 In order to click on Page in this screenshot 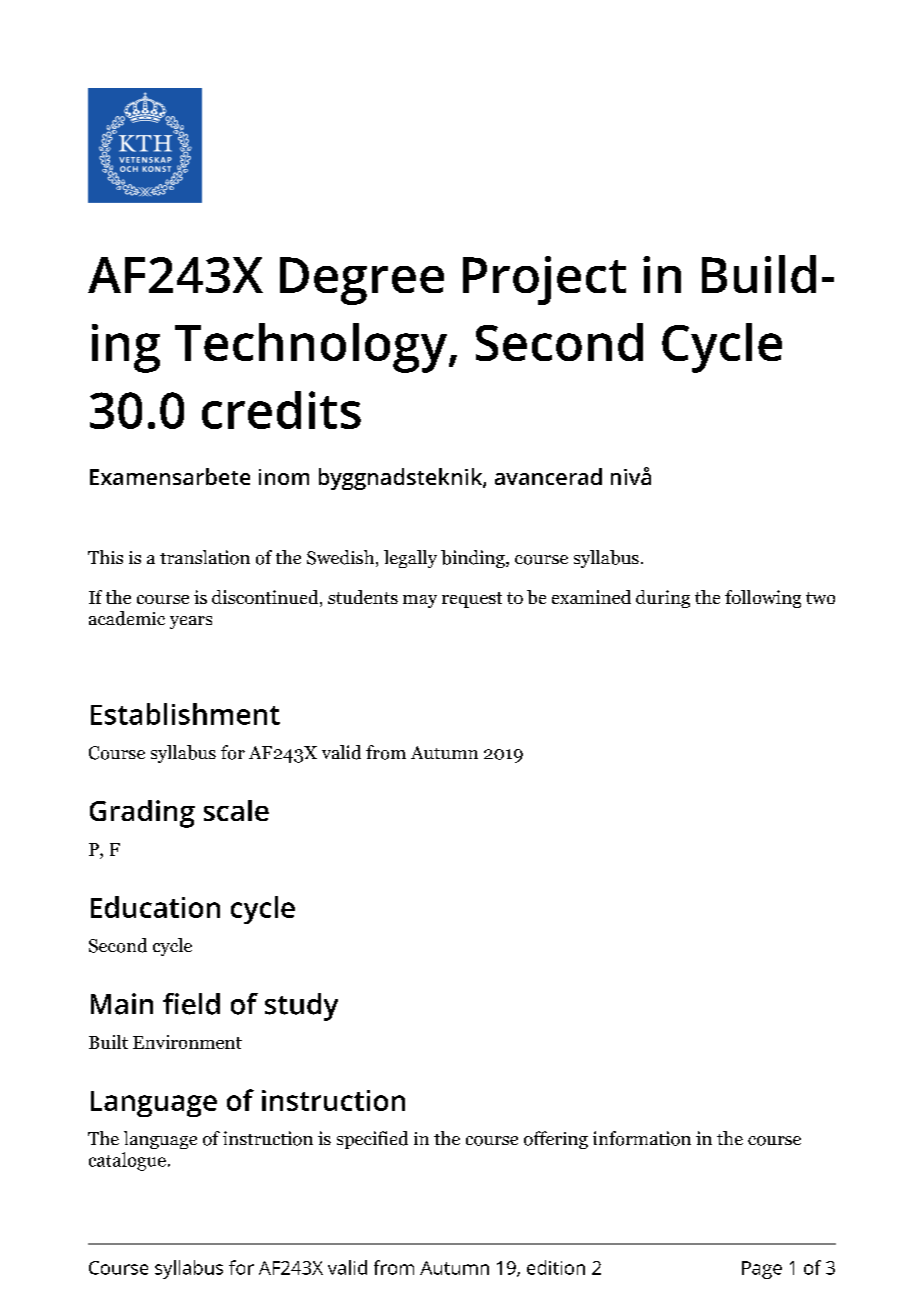, I will do `click(762, 1270)`.
